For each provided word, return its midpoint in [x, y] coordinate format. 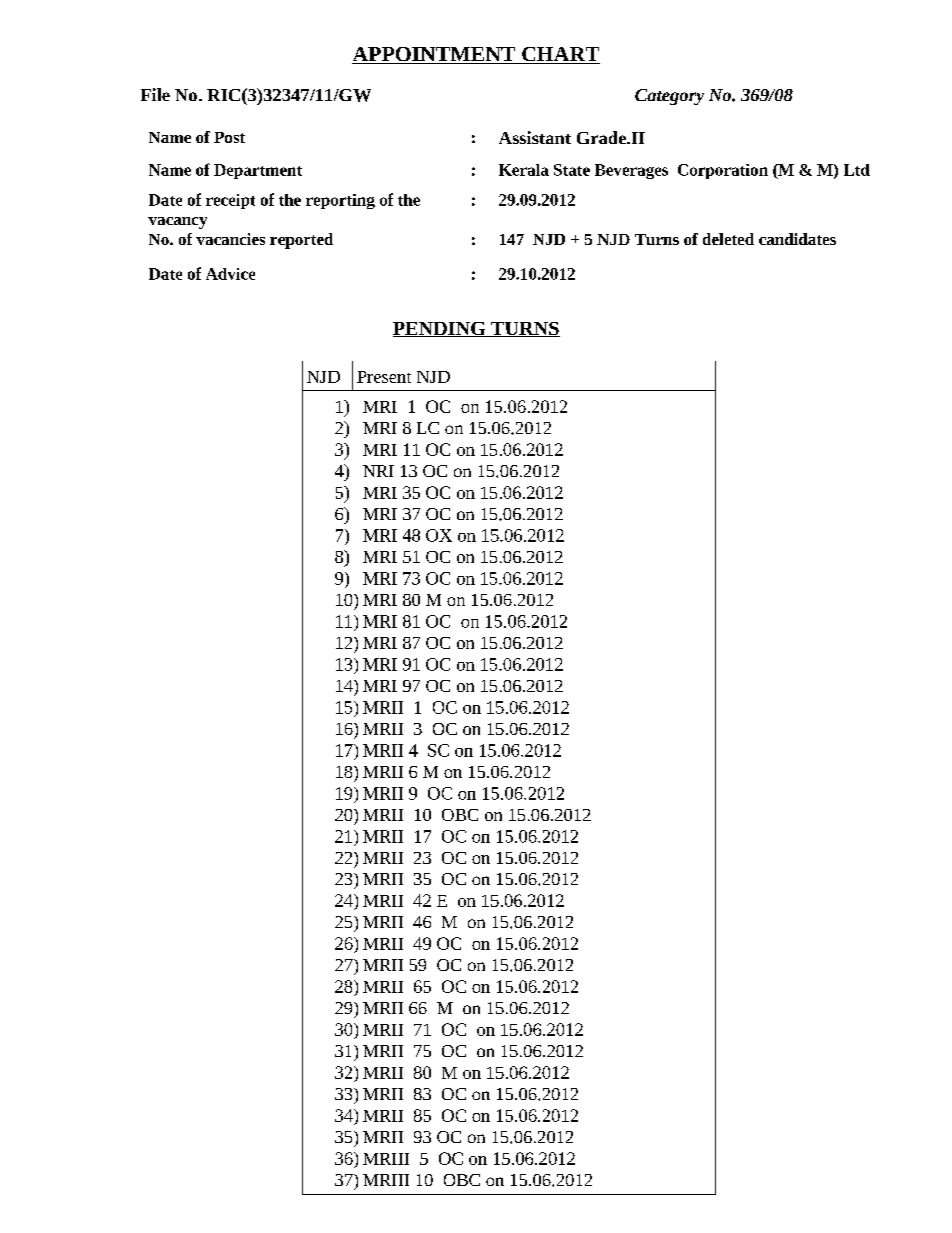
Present [384, 377]
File [155, 94]
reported [301, 241]
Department [258, 171]
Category [669, 97]
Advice [230, 274]
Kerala [524, 170]
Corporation [723, 171]
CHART [560, 55]
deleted [728, 239]
